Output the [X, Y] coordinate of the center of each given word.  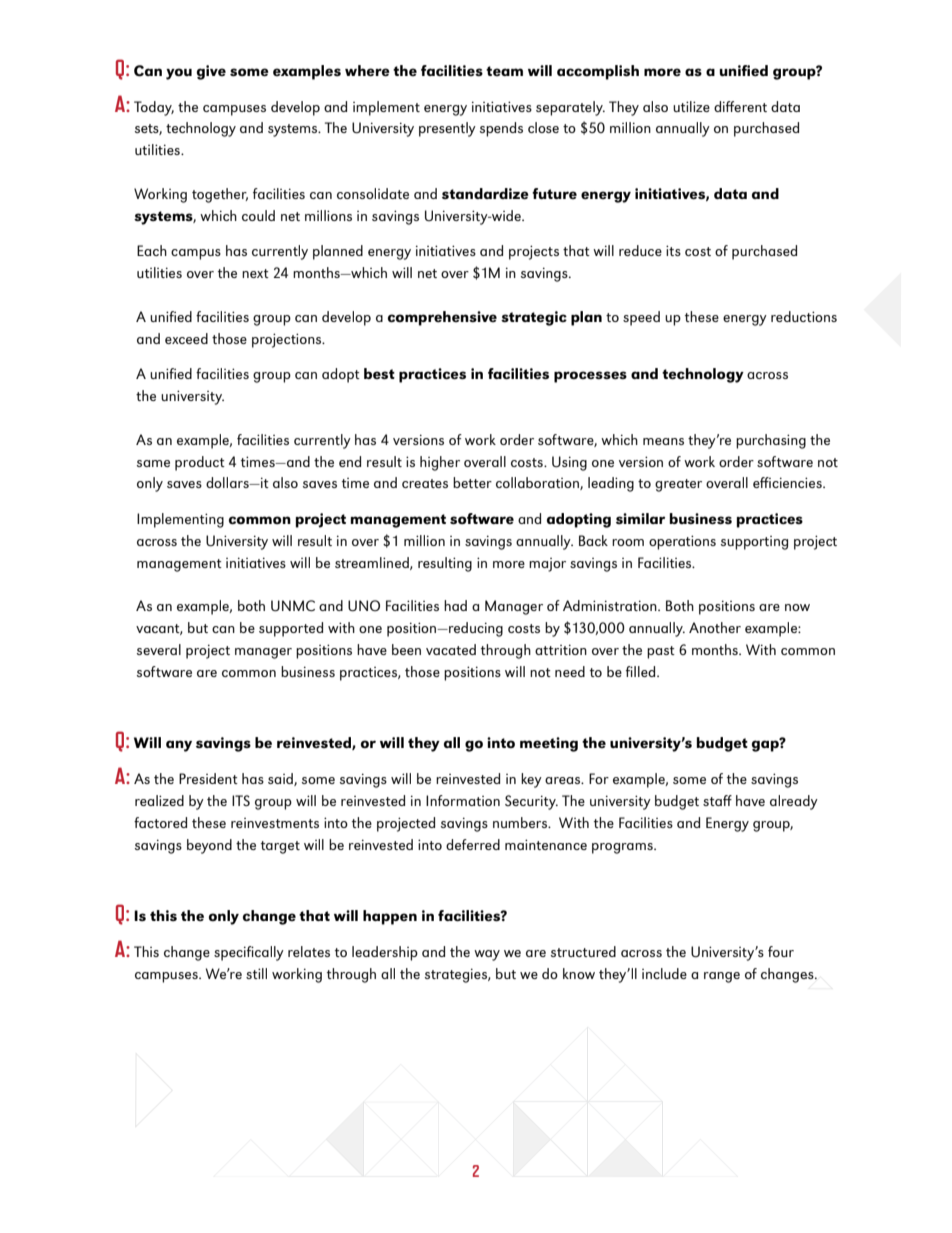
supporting [754, 543]
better [472, 482]
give [211, 72]
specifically [249, 953]
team [504, 71]
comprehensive [442, 318]
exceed [186, 338]
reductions [804, 316]
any [179, 746]
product [200, 463]
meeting [549, 744]
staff [717, 800]
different [740, 106]
